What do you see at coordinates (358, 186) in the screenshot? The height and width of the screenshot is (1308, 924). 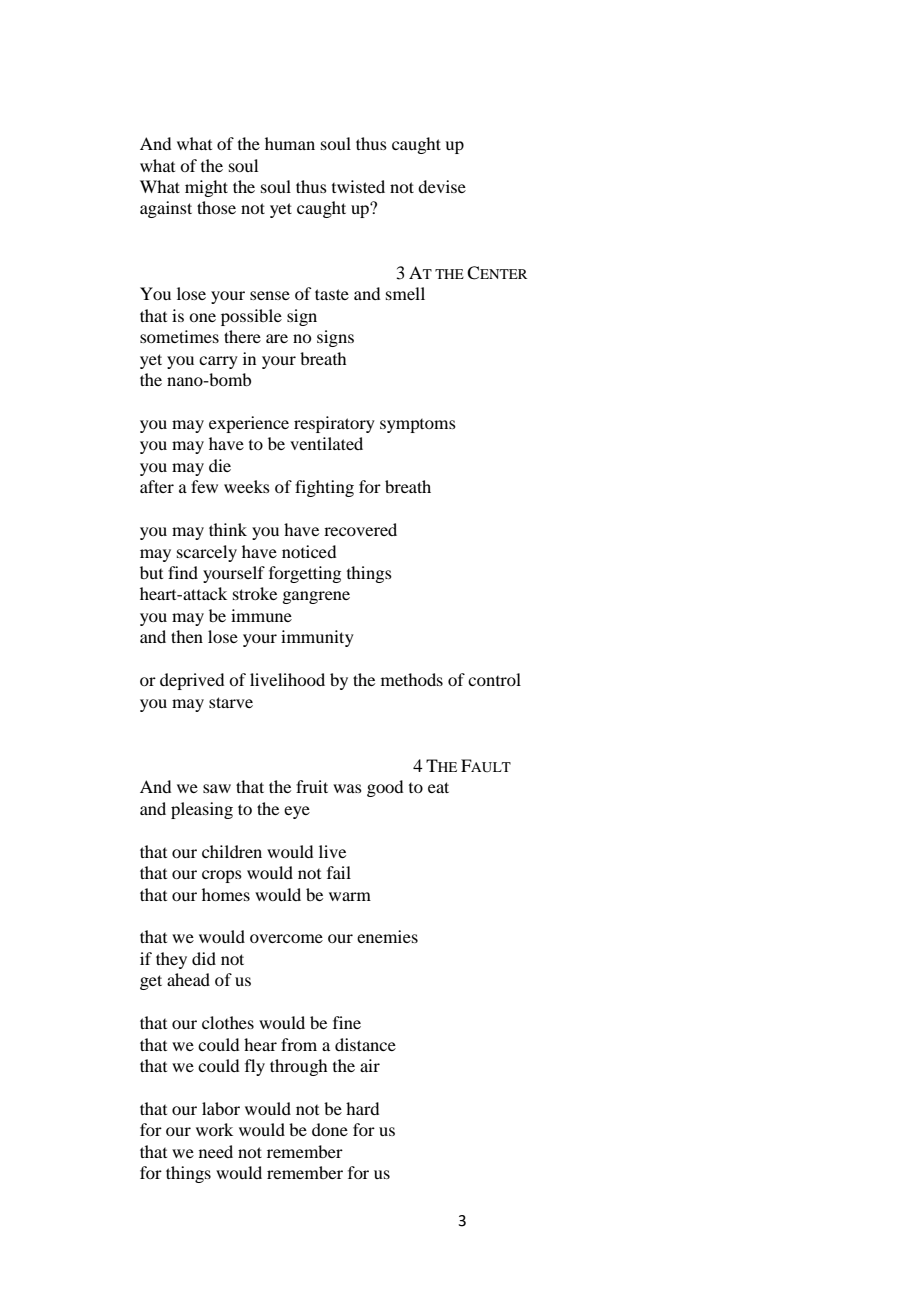 I see `twisted` at bounding box center [358, 186].
